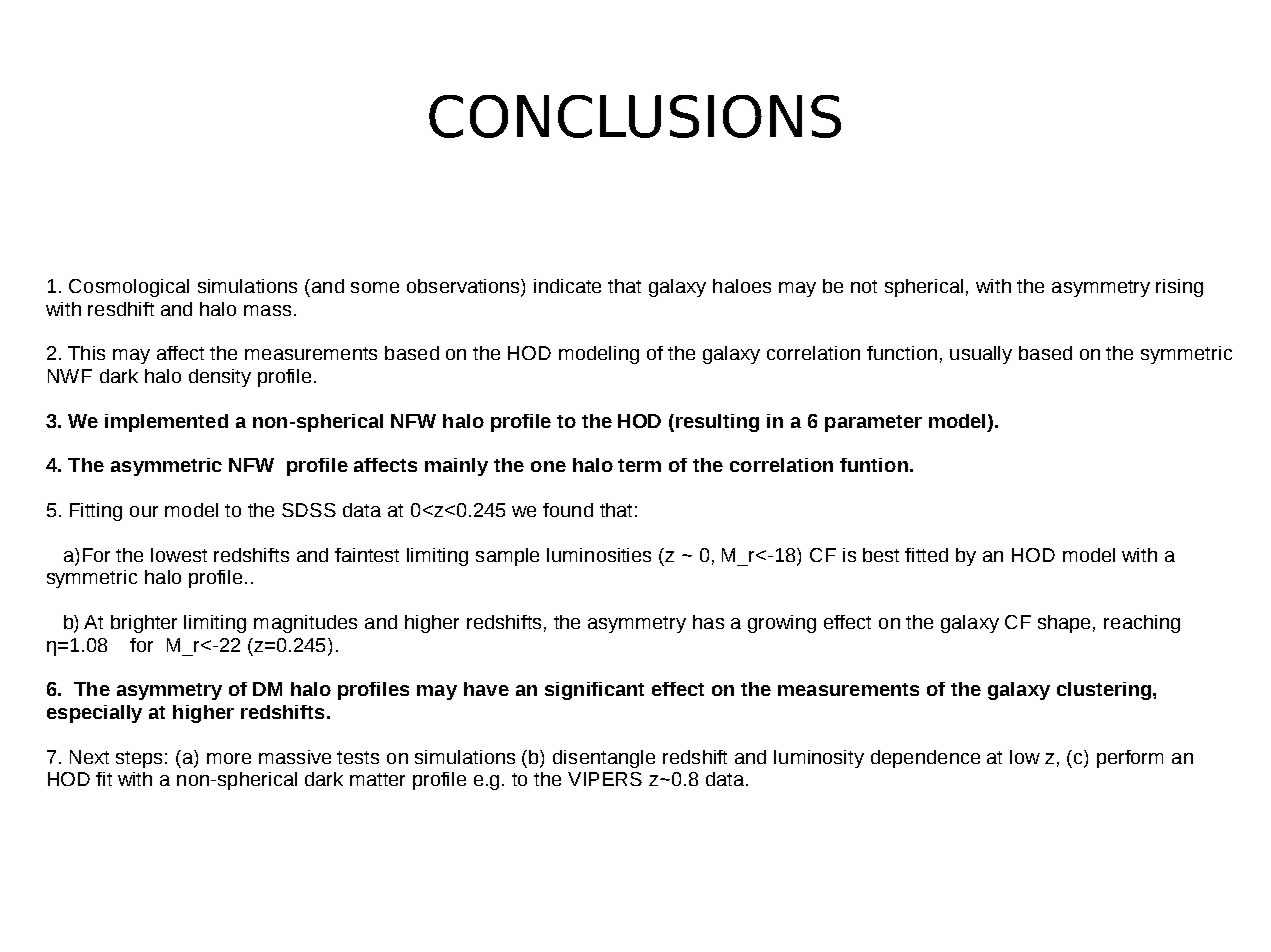 The width and height of the screenshot is (1271, 952). I want to click on funtion, so click(874, 465).
